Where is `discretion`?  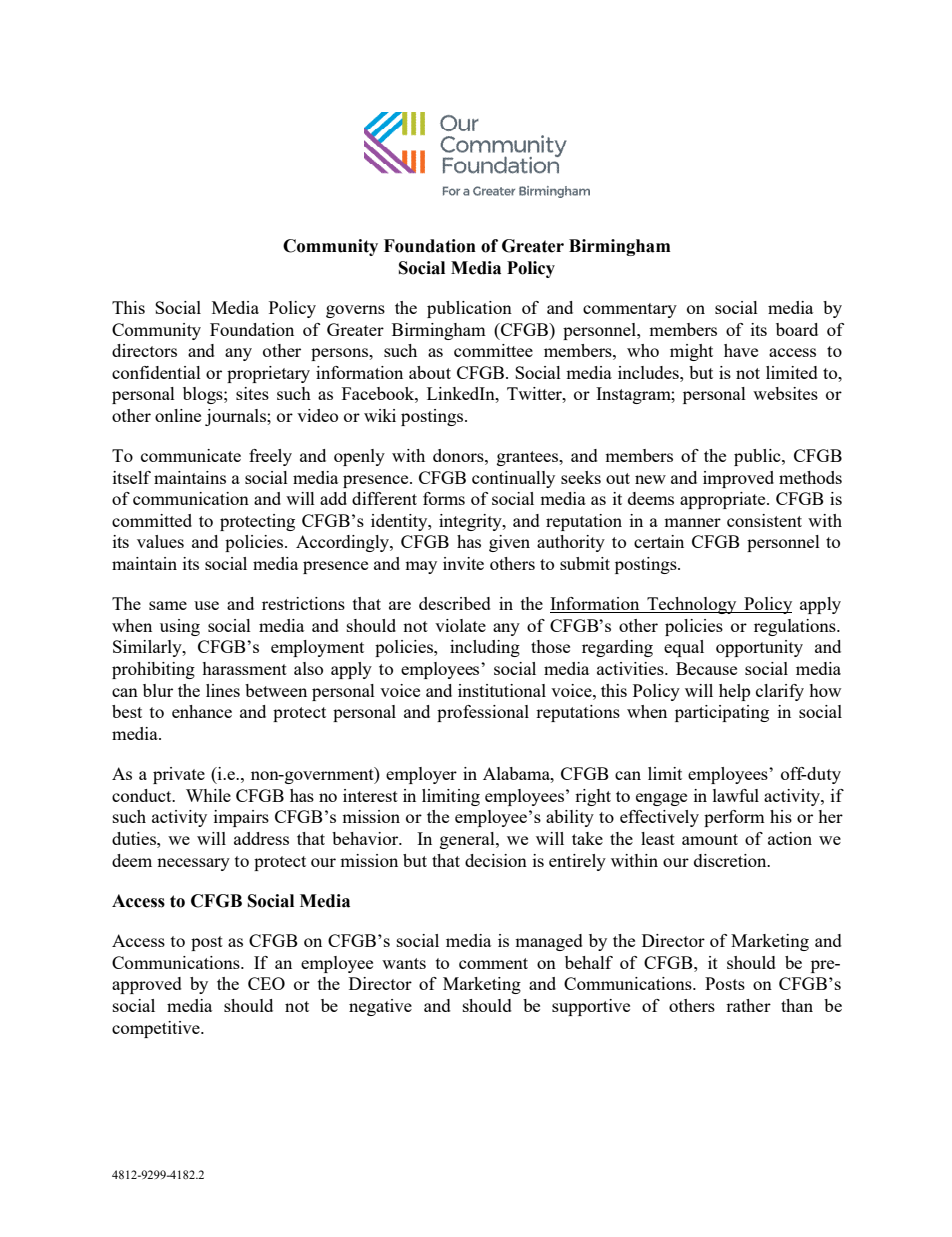 discretion is located at coordinates (731, 860).
